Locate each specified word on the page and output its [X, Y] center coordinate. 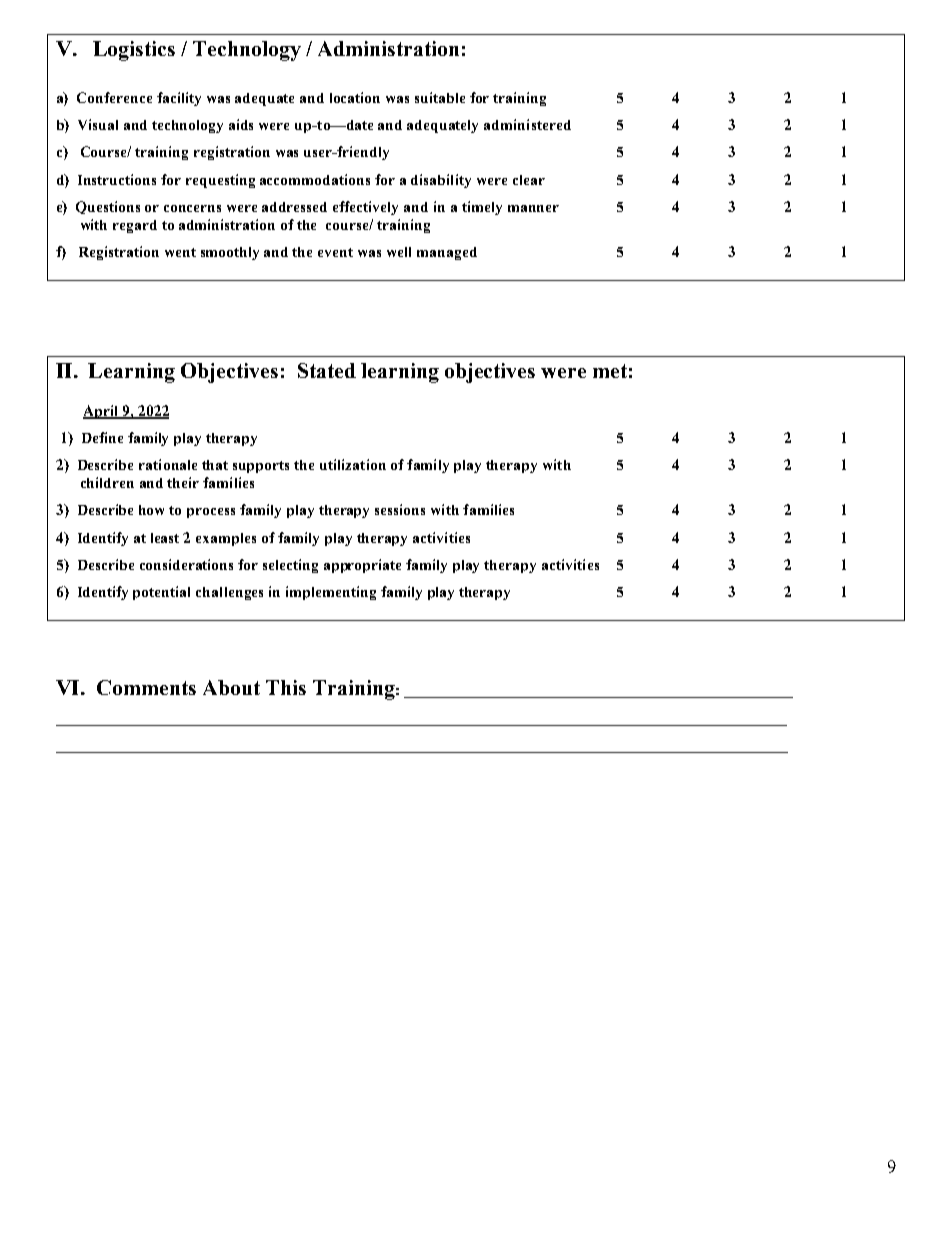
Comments [146, 687]
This [286, 687]
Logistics [134, 51]
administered [527, 124]
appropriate [362, 566]
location [355, 97]
